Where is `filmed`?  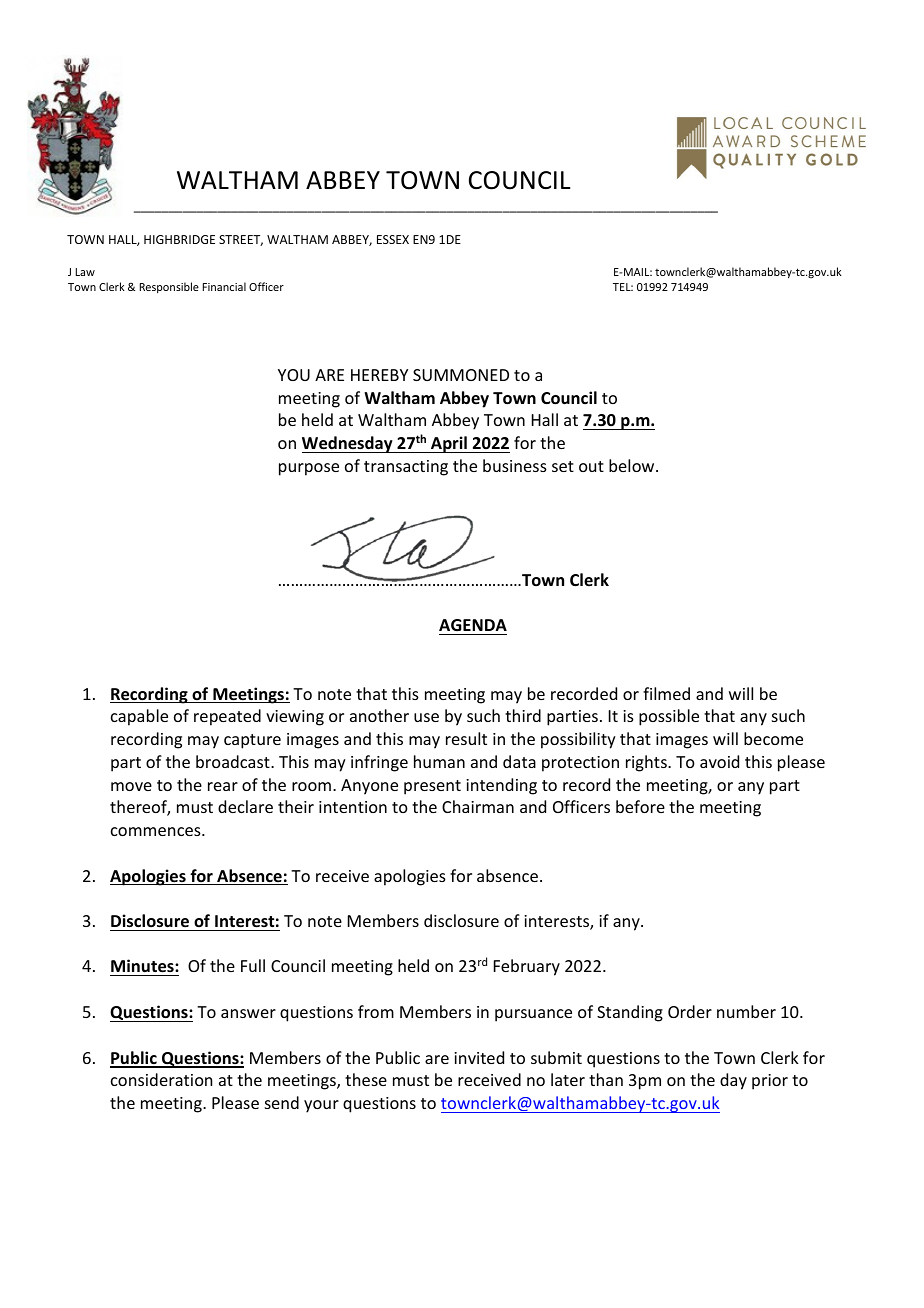 filmed is located at coordinates (666, 693).
